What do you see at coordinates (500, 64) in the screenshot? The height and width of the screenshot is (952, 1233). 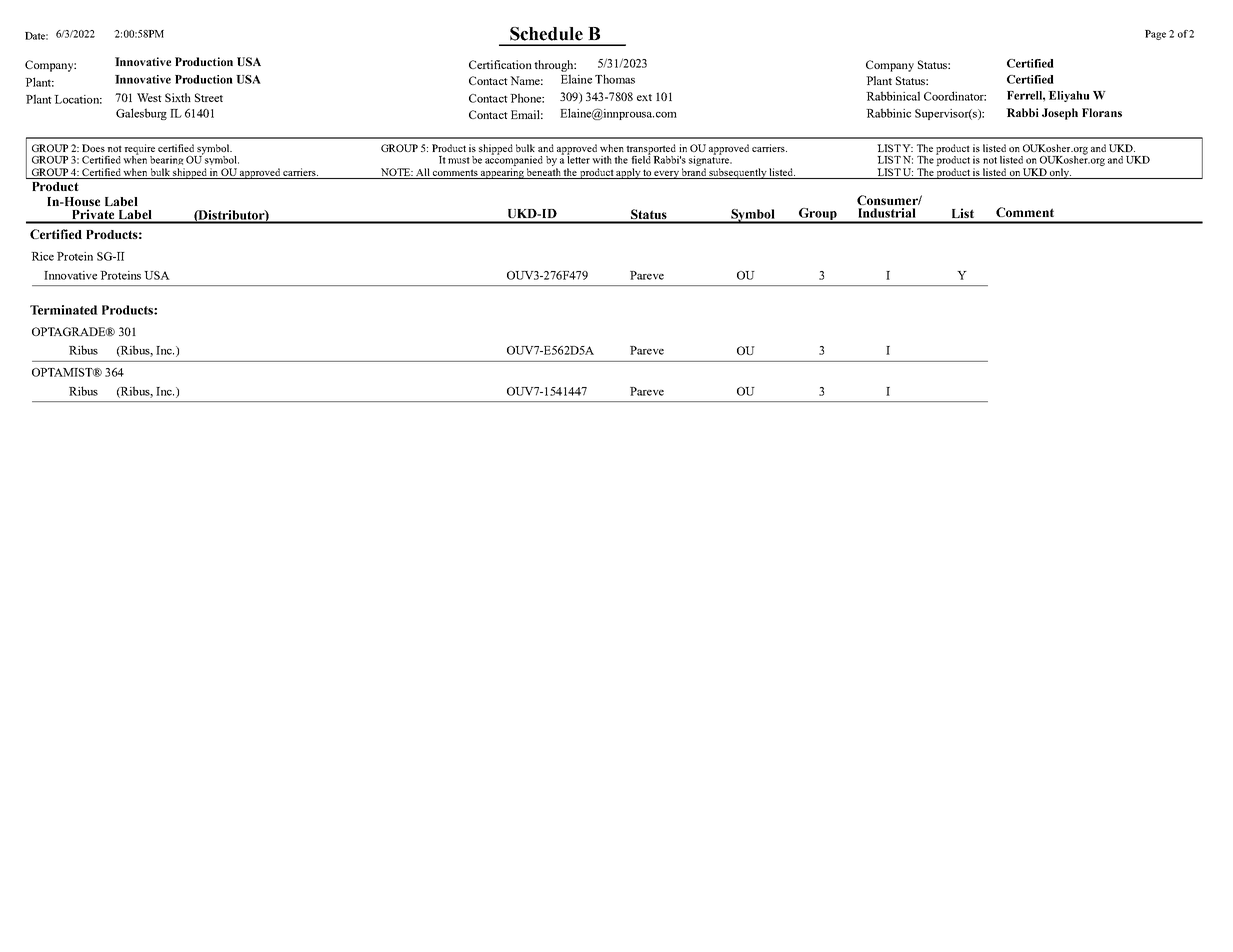 I see `Certification` at bounding box center [500, 64].
